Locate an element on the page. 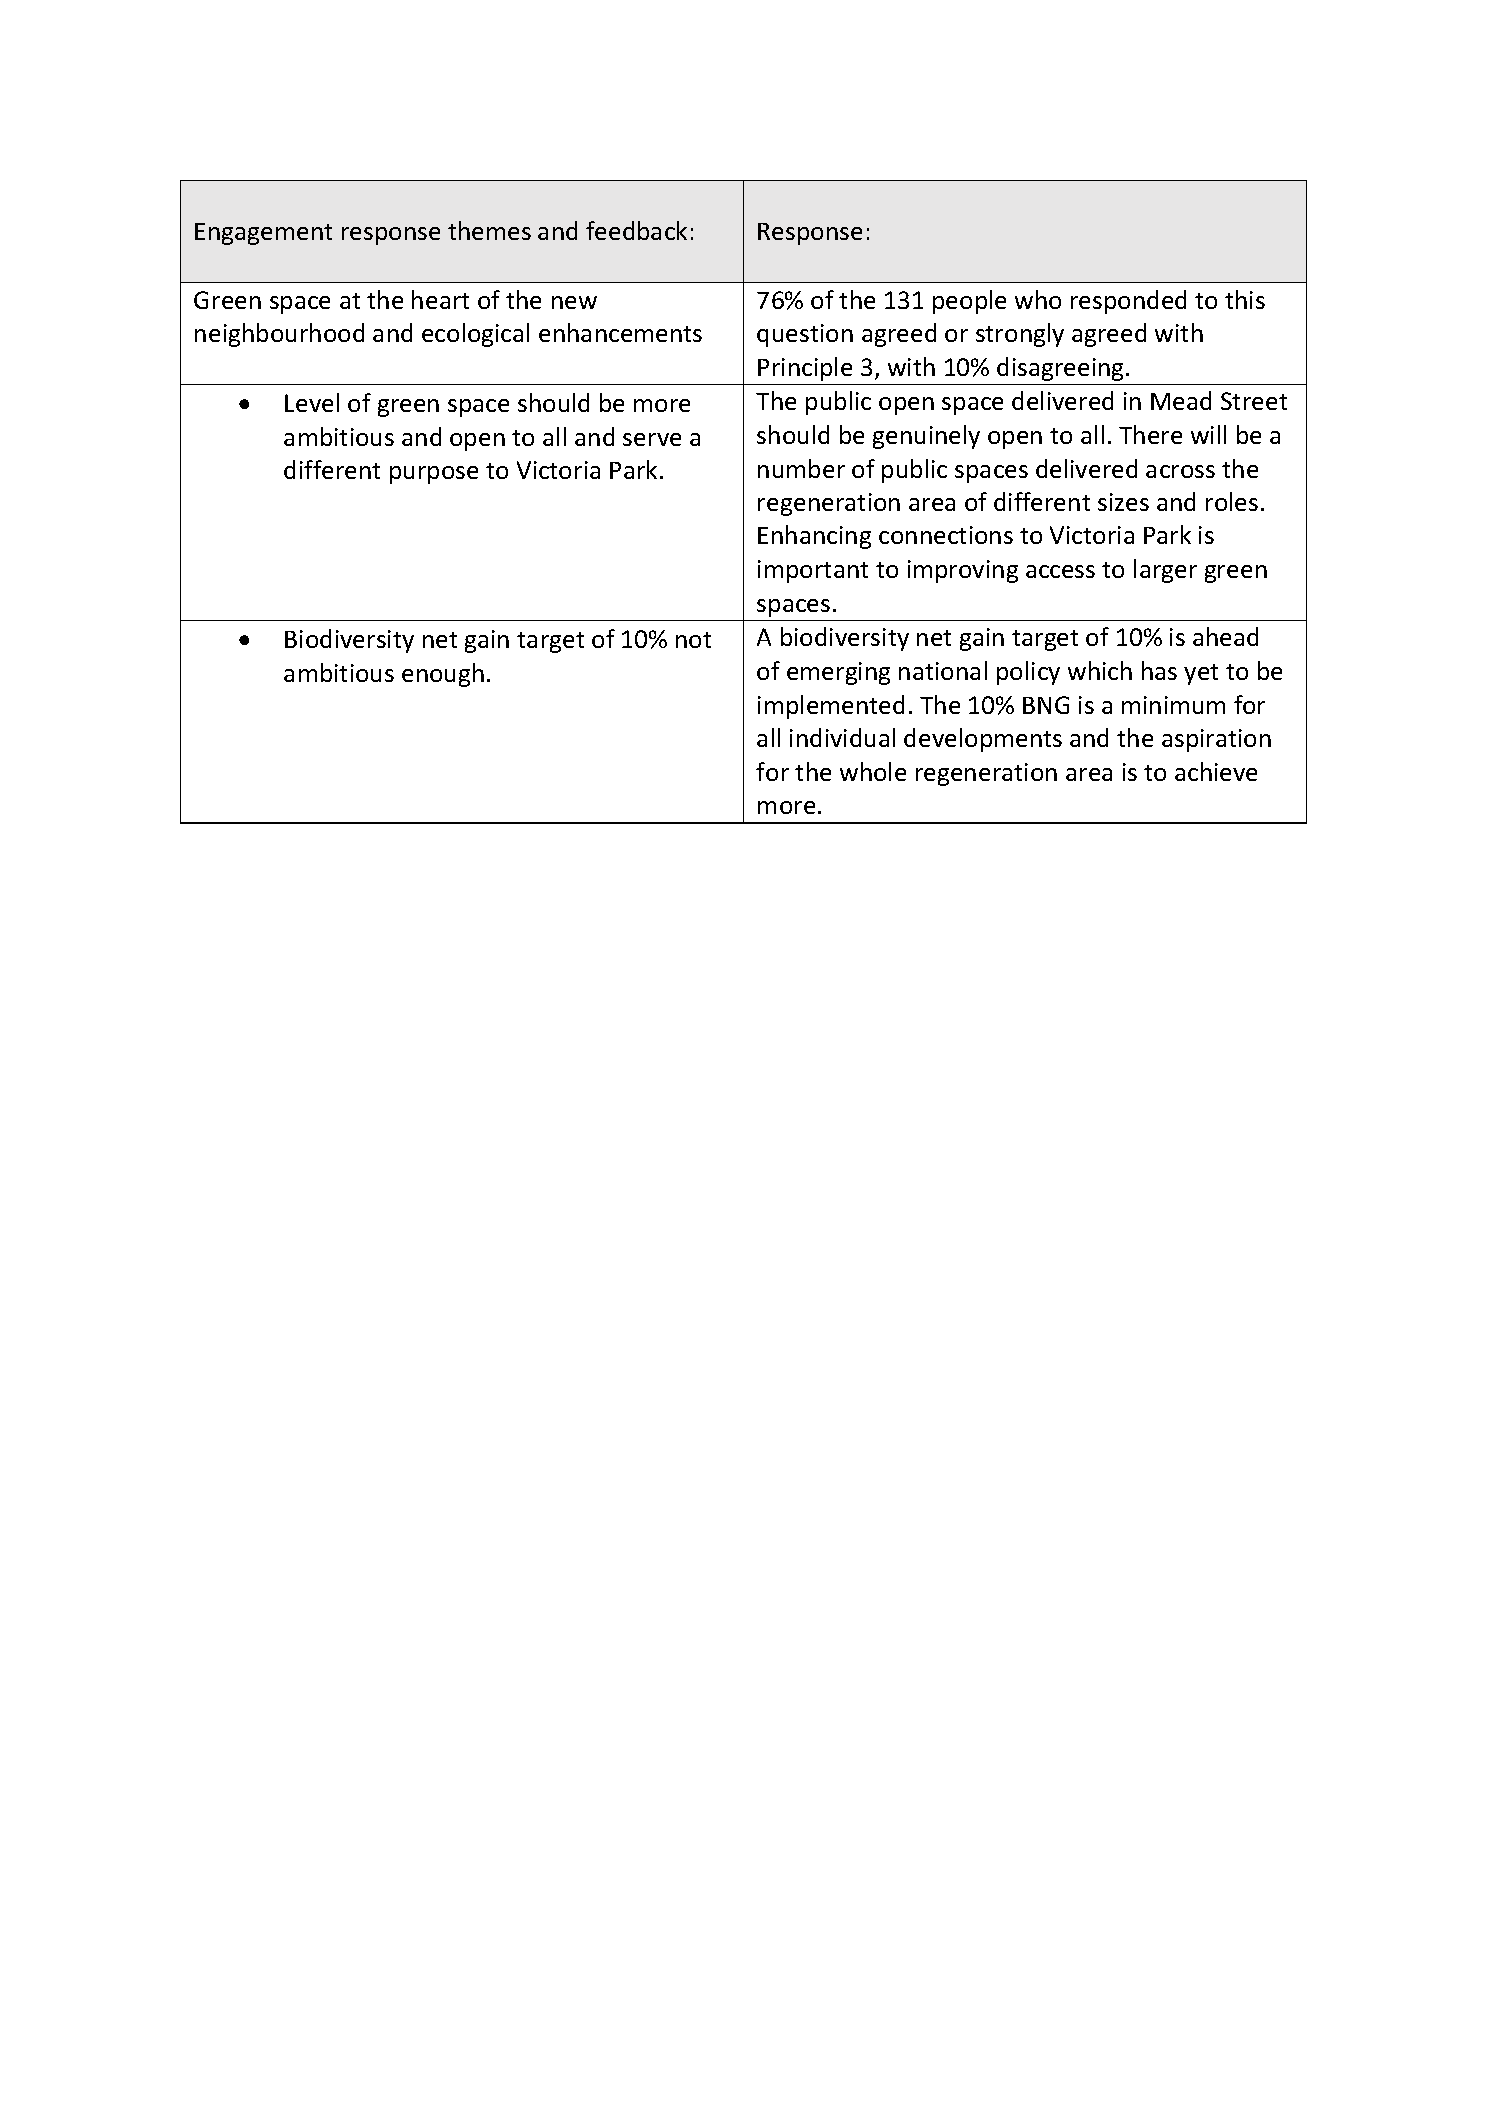 This page has width=1487, height=2103. number is located at coordinates (801, 468).
